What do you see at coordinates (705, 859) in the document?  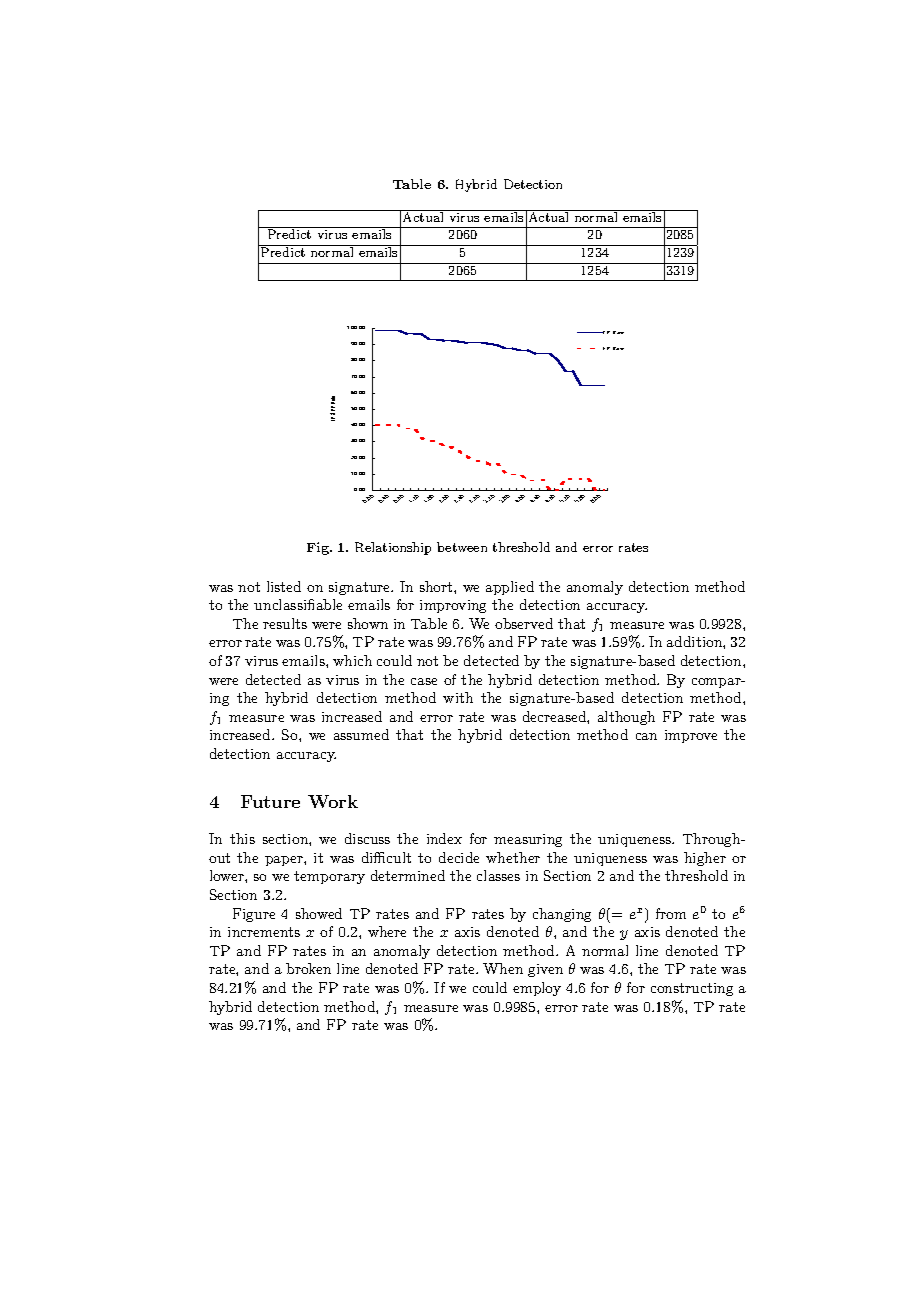 I see `higher` at bounding box center [705, 859].
